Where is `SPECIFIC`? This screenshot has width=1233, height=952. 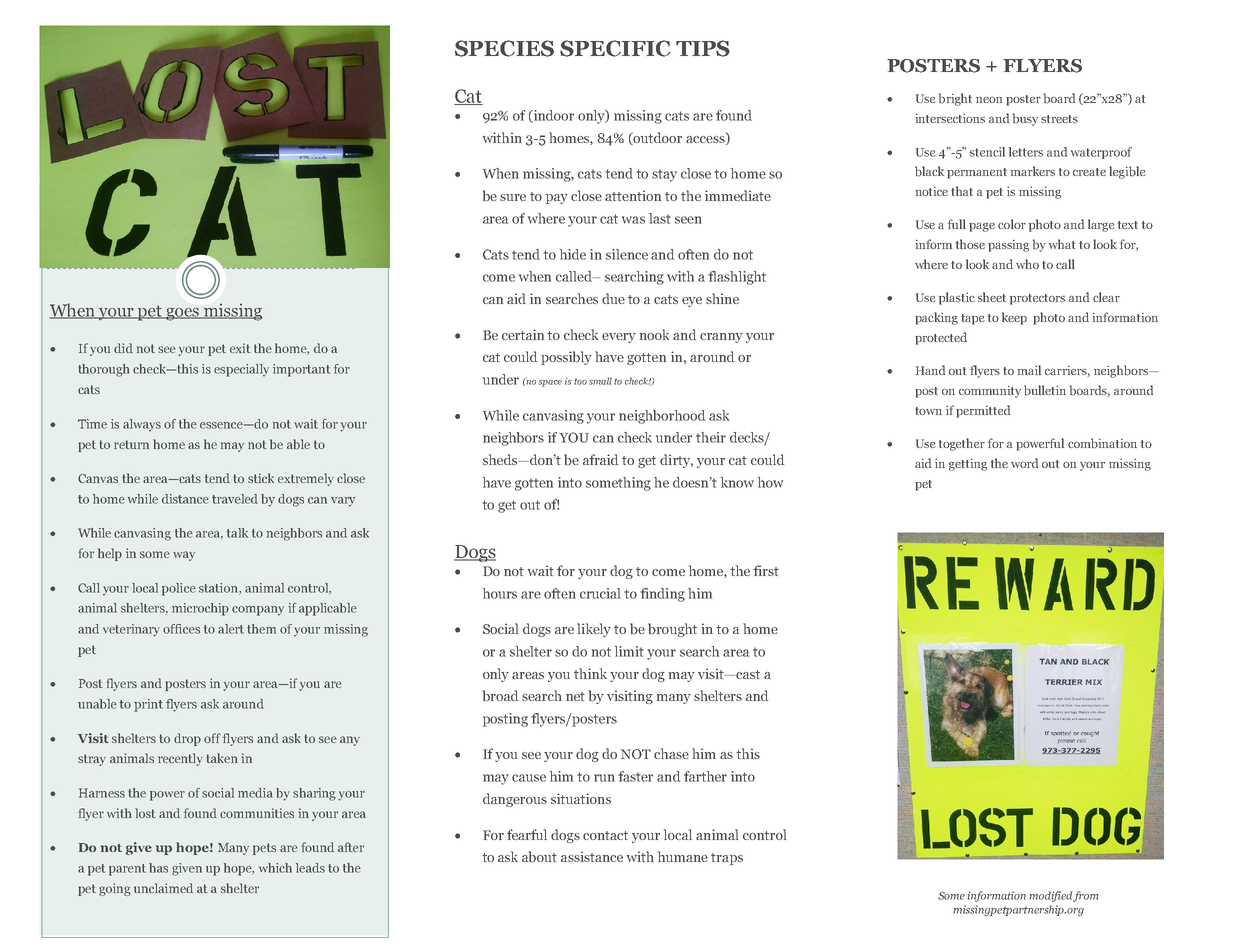
SPECIFIC is located at coordinates (615, 48).
